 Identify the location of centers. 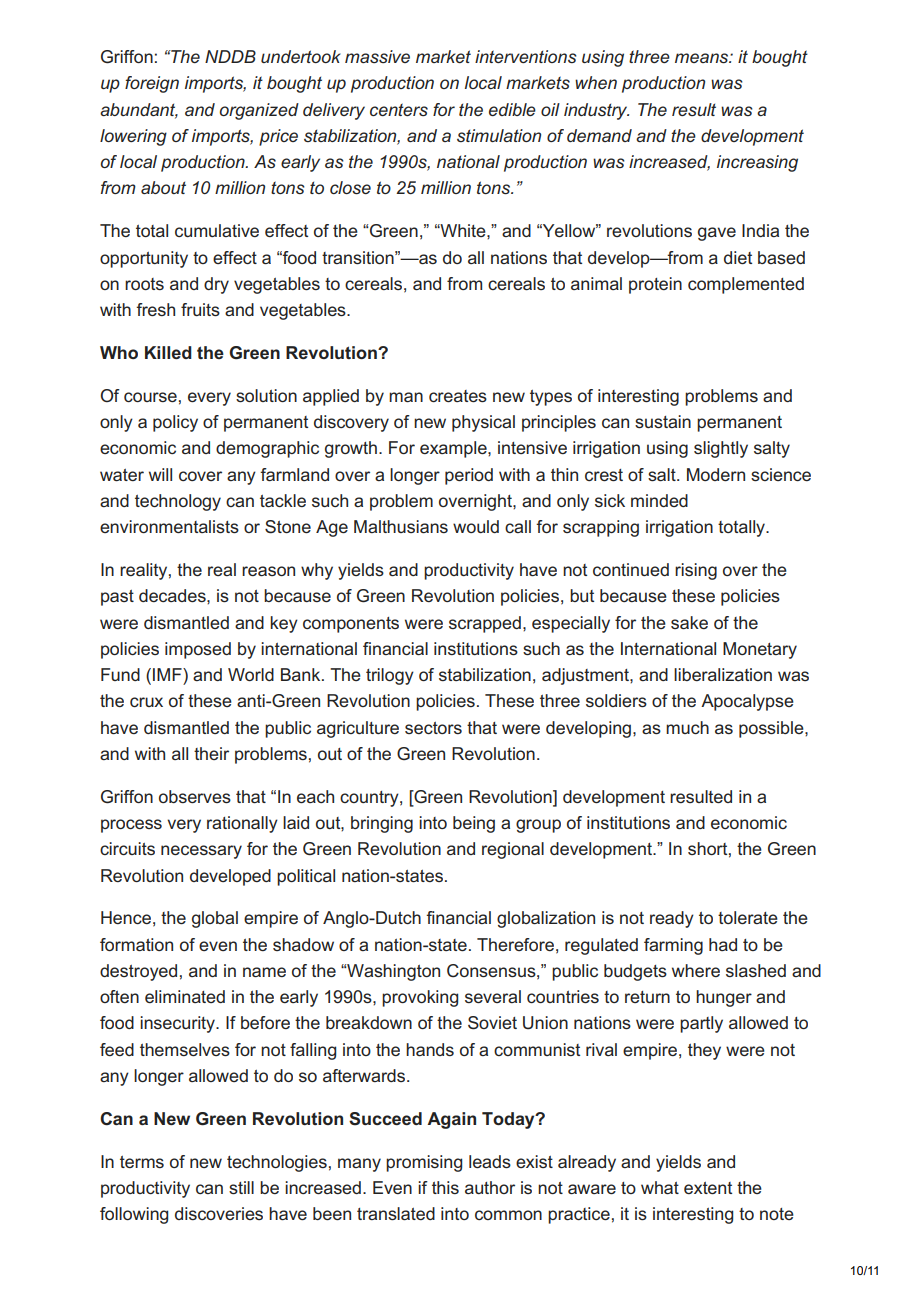
(399, 109).
